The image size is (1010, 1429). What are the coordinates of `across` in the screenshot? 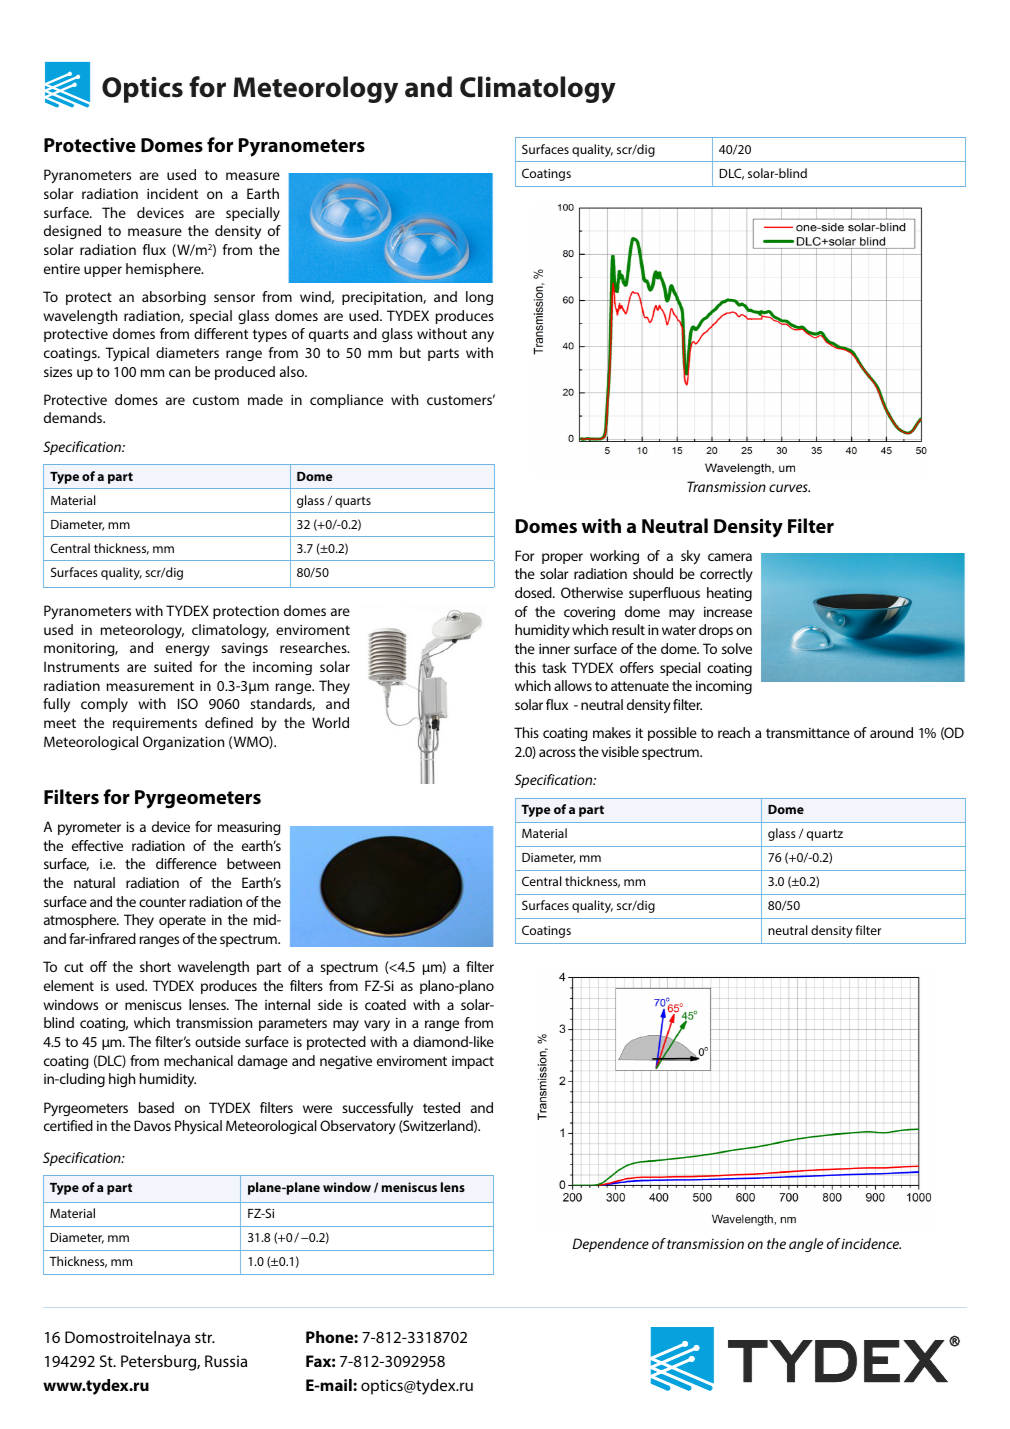 It's located at (557, 753).
